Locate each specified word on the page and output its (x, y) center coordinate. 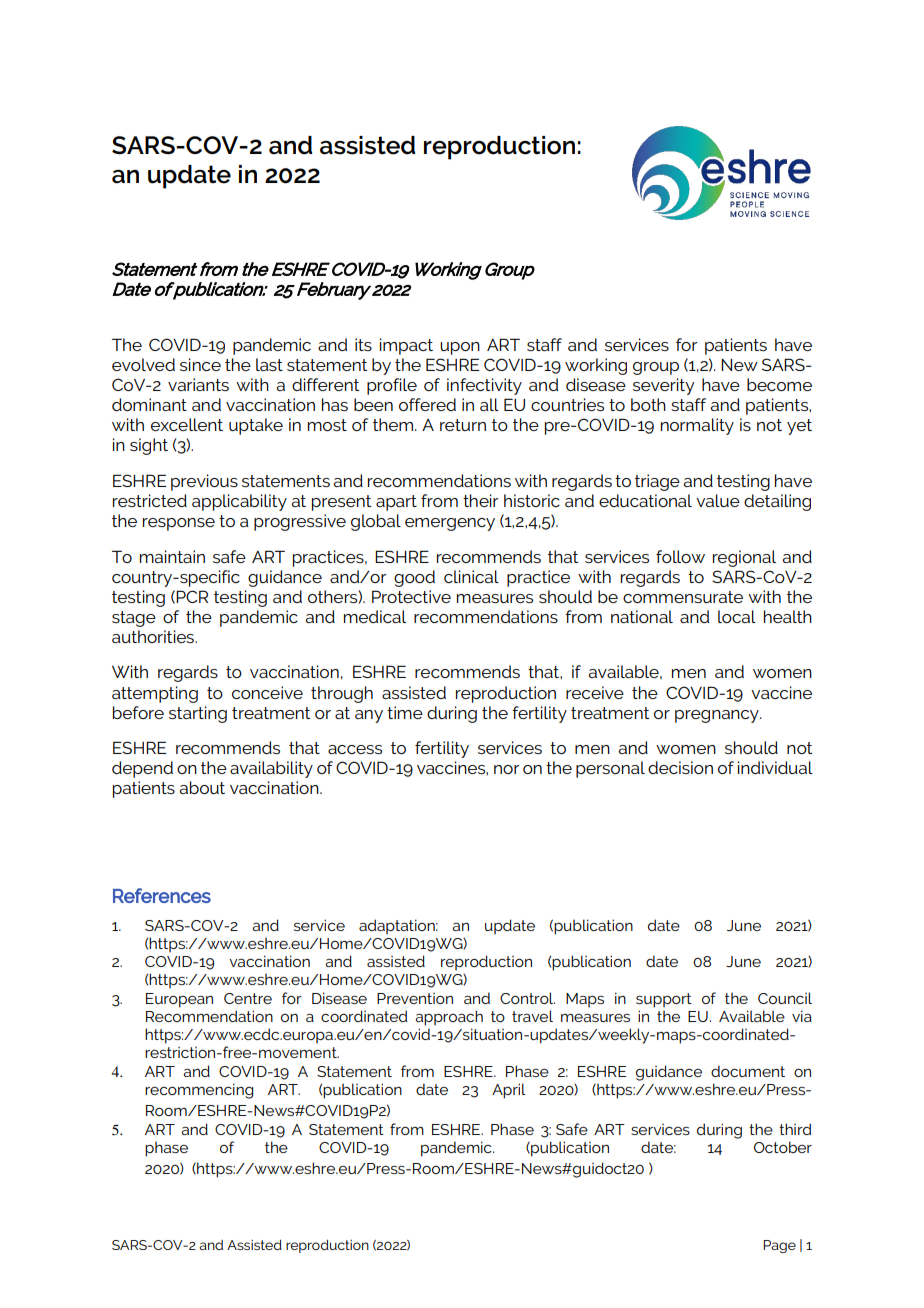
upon (460, 348)
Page (779, 1246)
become (779, 384)
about (202, 787)
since (200, 364)
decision (680, 767)
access (355, 749)
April (509, 1091)
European (179, 1000)
